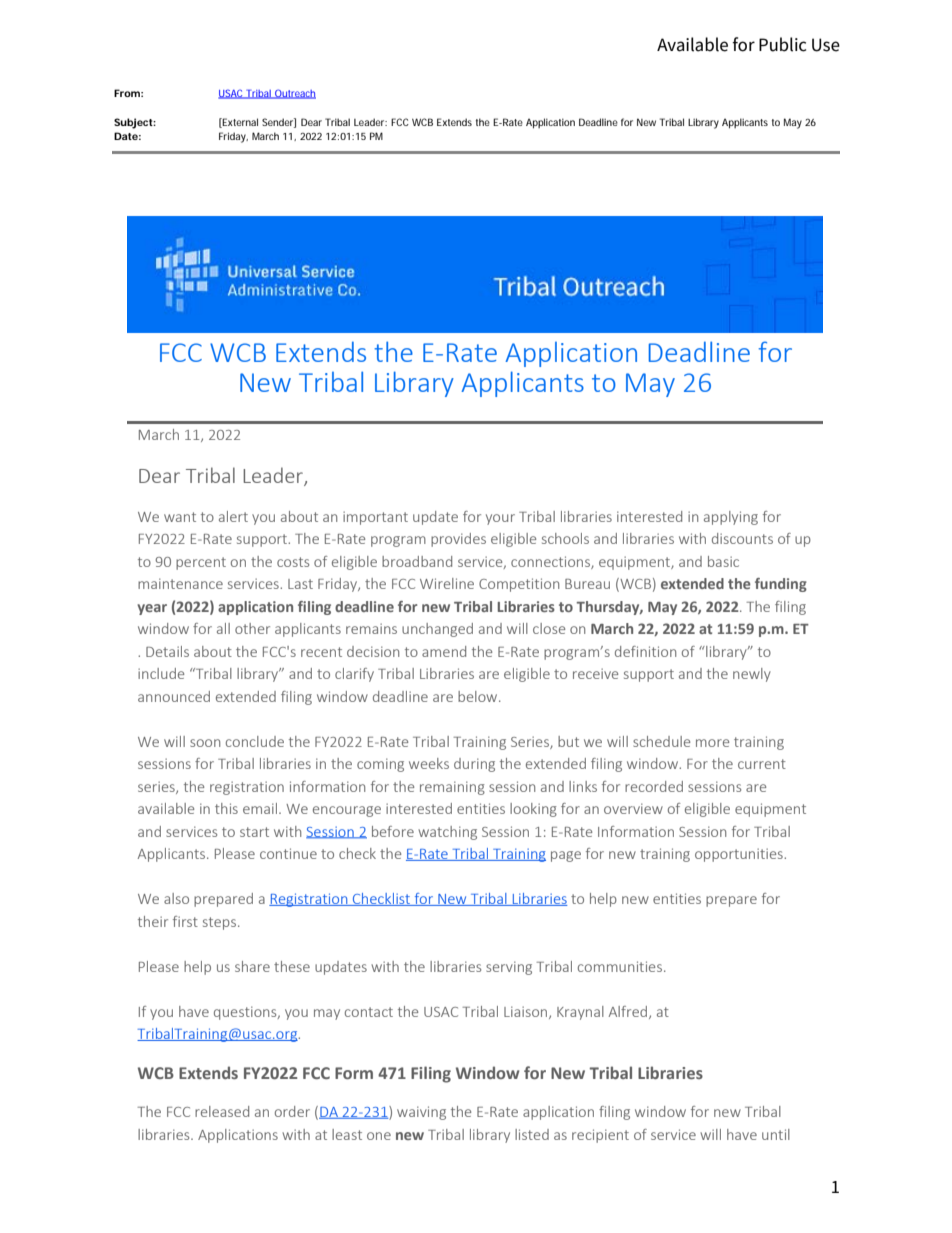 The image size is (952, 1233). Describe the element at coordinates (226, 808) in the screenshot. I see `this` at that location.
